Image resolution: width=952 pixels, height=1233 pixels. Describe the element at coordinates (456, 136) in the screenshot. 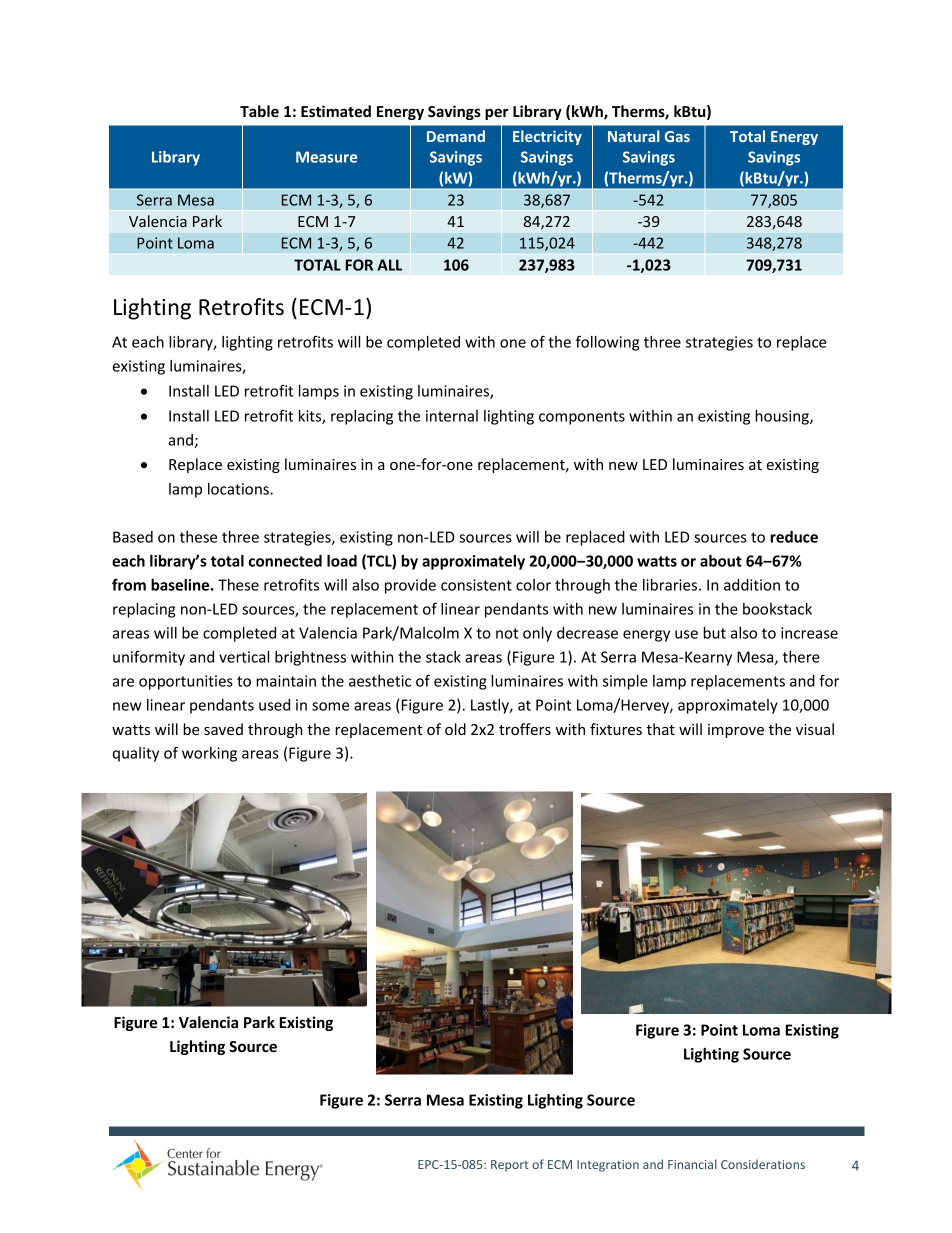

I see `Demand` at that location.
